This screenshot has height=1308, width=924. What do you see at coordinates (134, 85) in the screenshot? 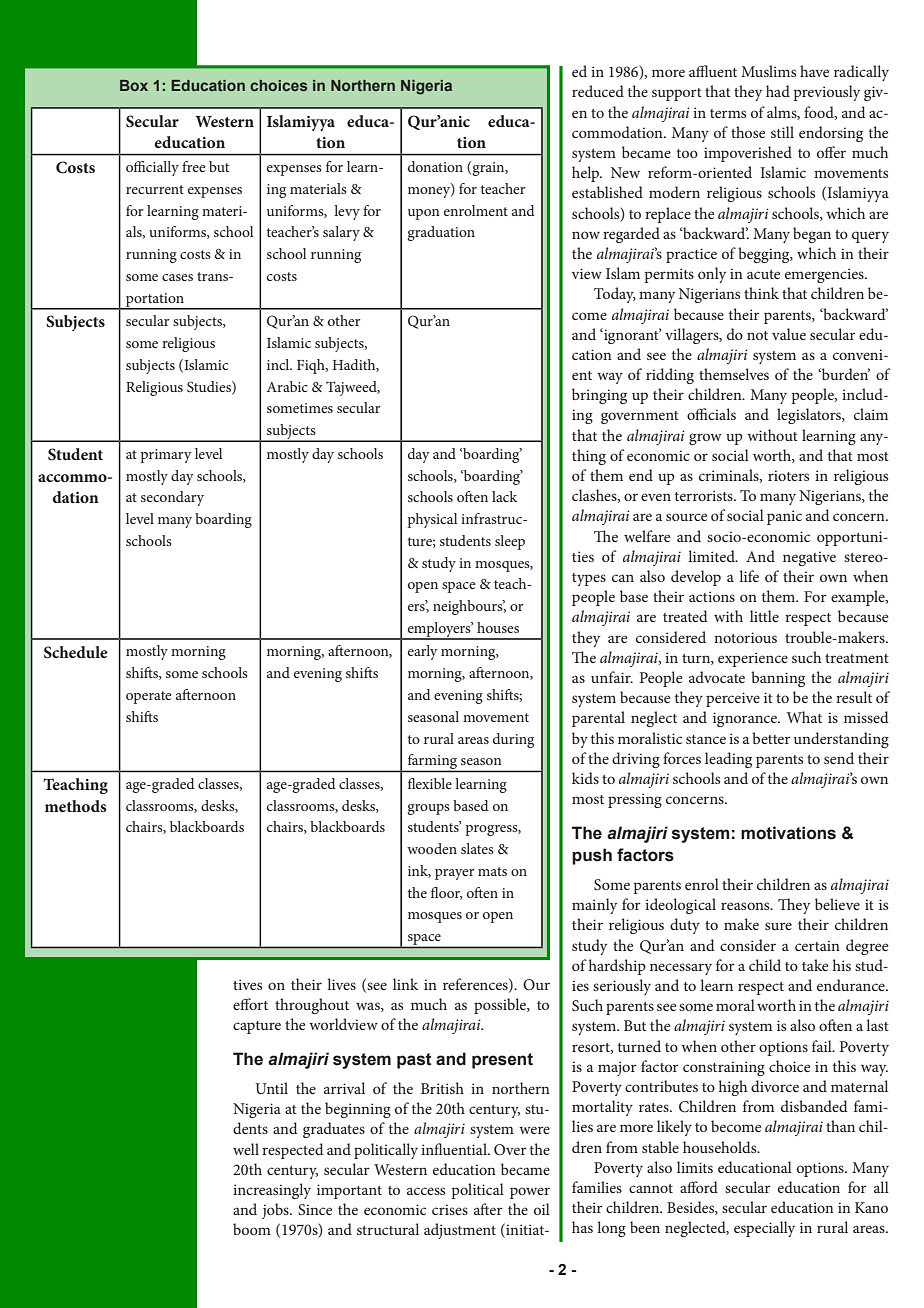
I see `Box` at bounding box center [134, 85].
